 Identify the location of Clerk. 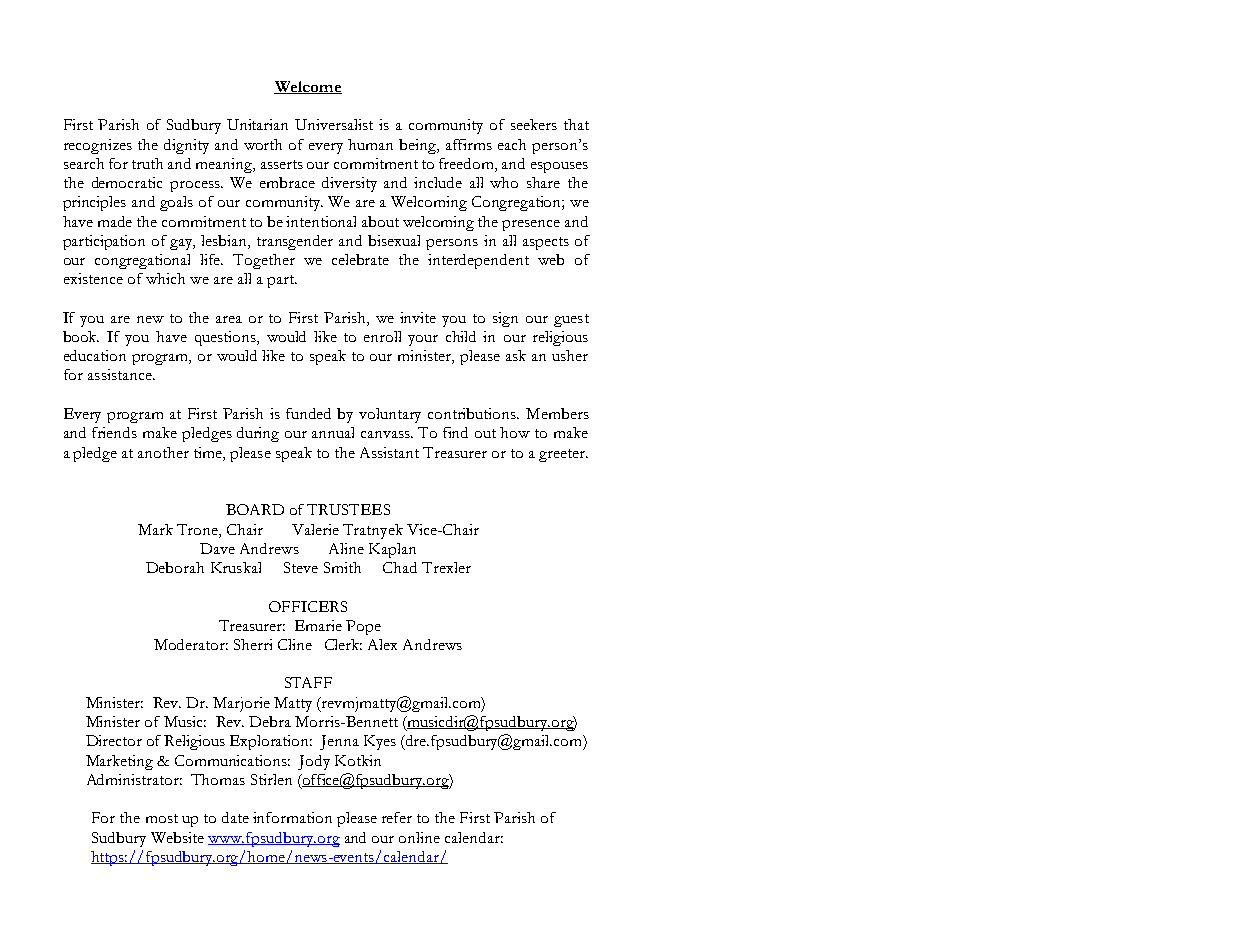
(343, 644).
